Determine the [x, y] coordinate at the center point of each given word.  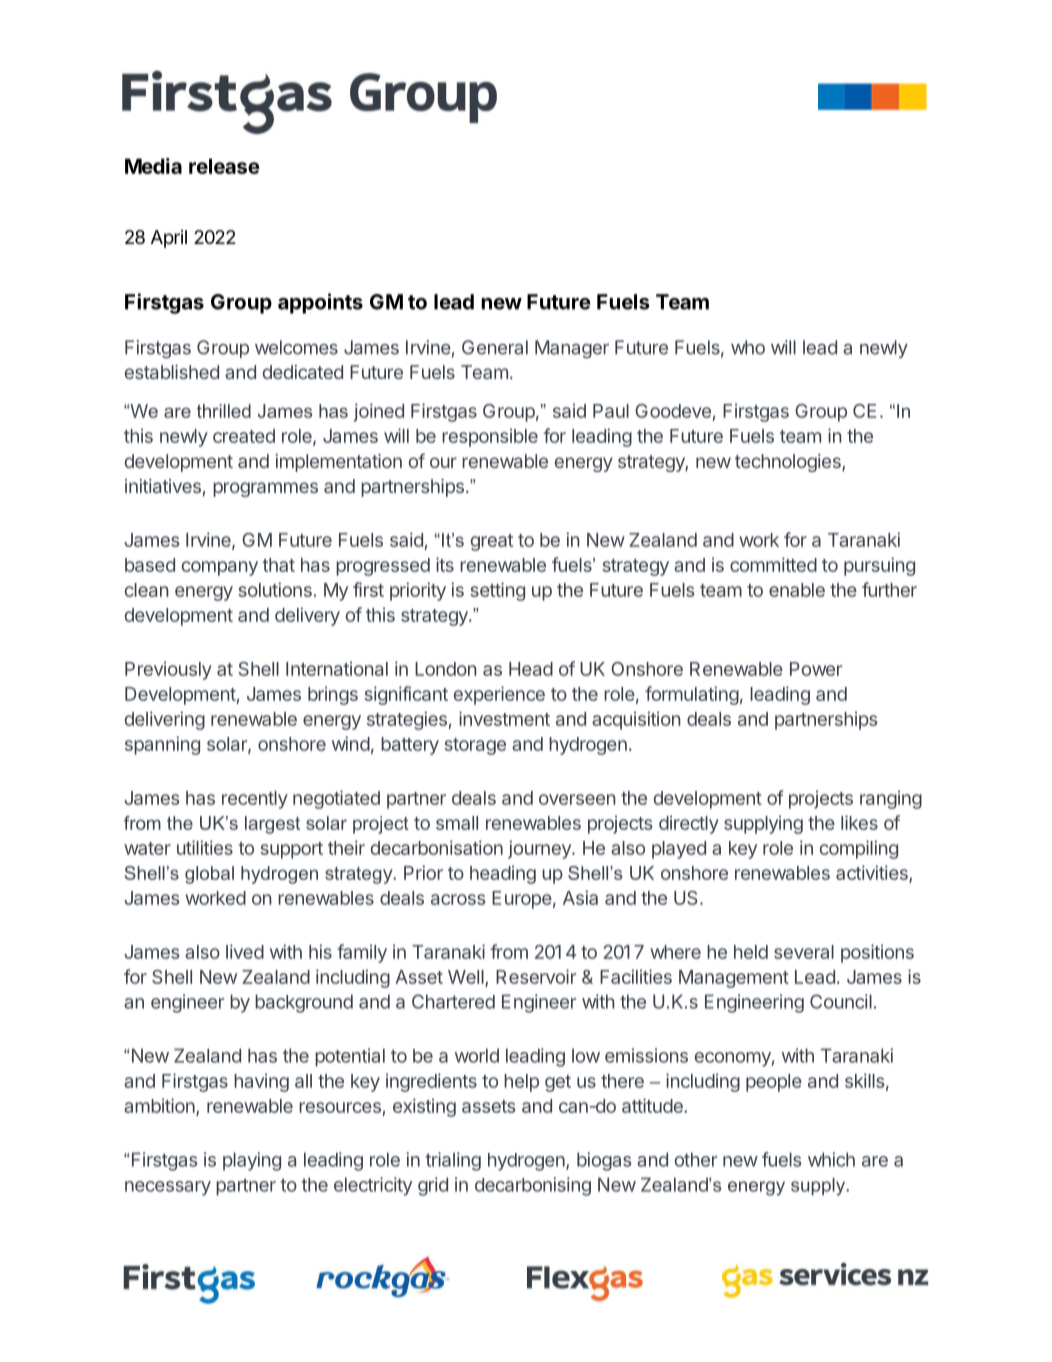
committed [773, 564]
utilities [205, 847]
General [495, 347]
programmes [265, 489]
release [224, 166]
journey [540, 849]
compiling [859, 849]
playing [252, 1161]
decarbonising [533, 1186]
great [492, 542]
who [748, 347]
